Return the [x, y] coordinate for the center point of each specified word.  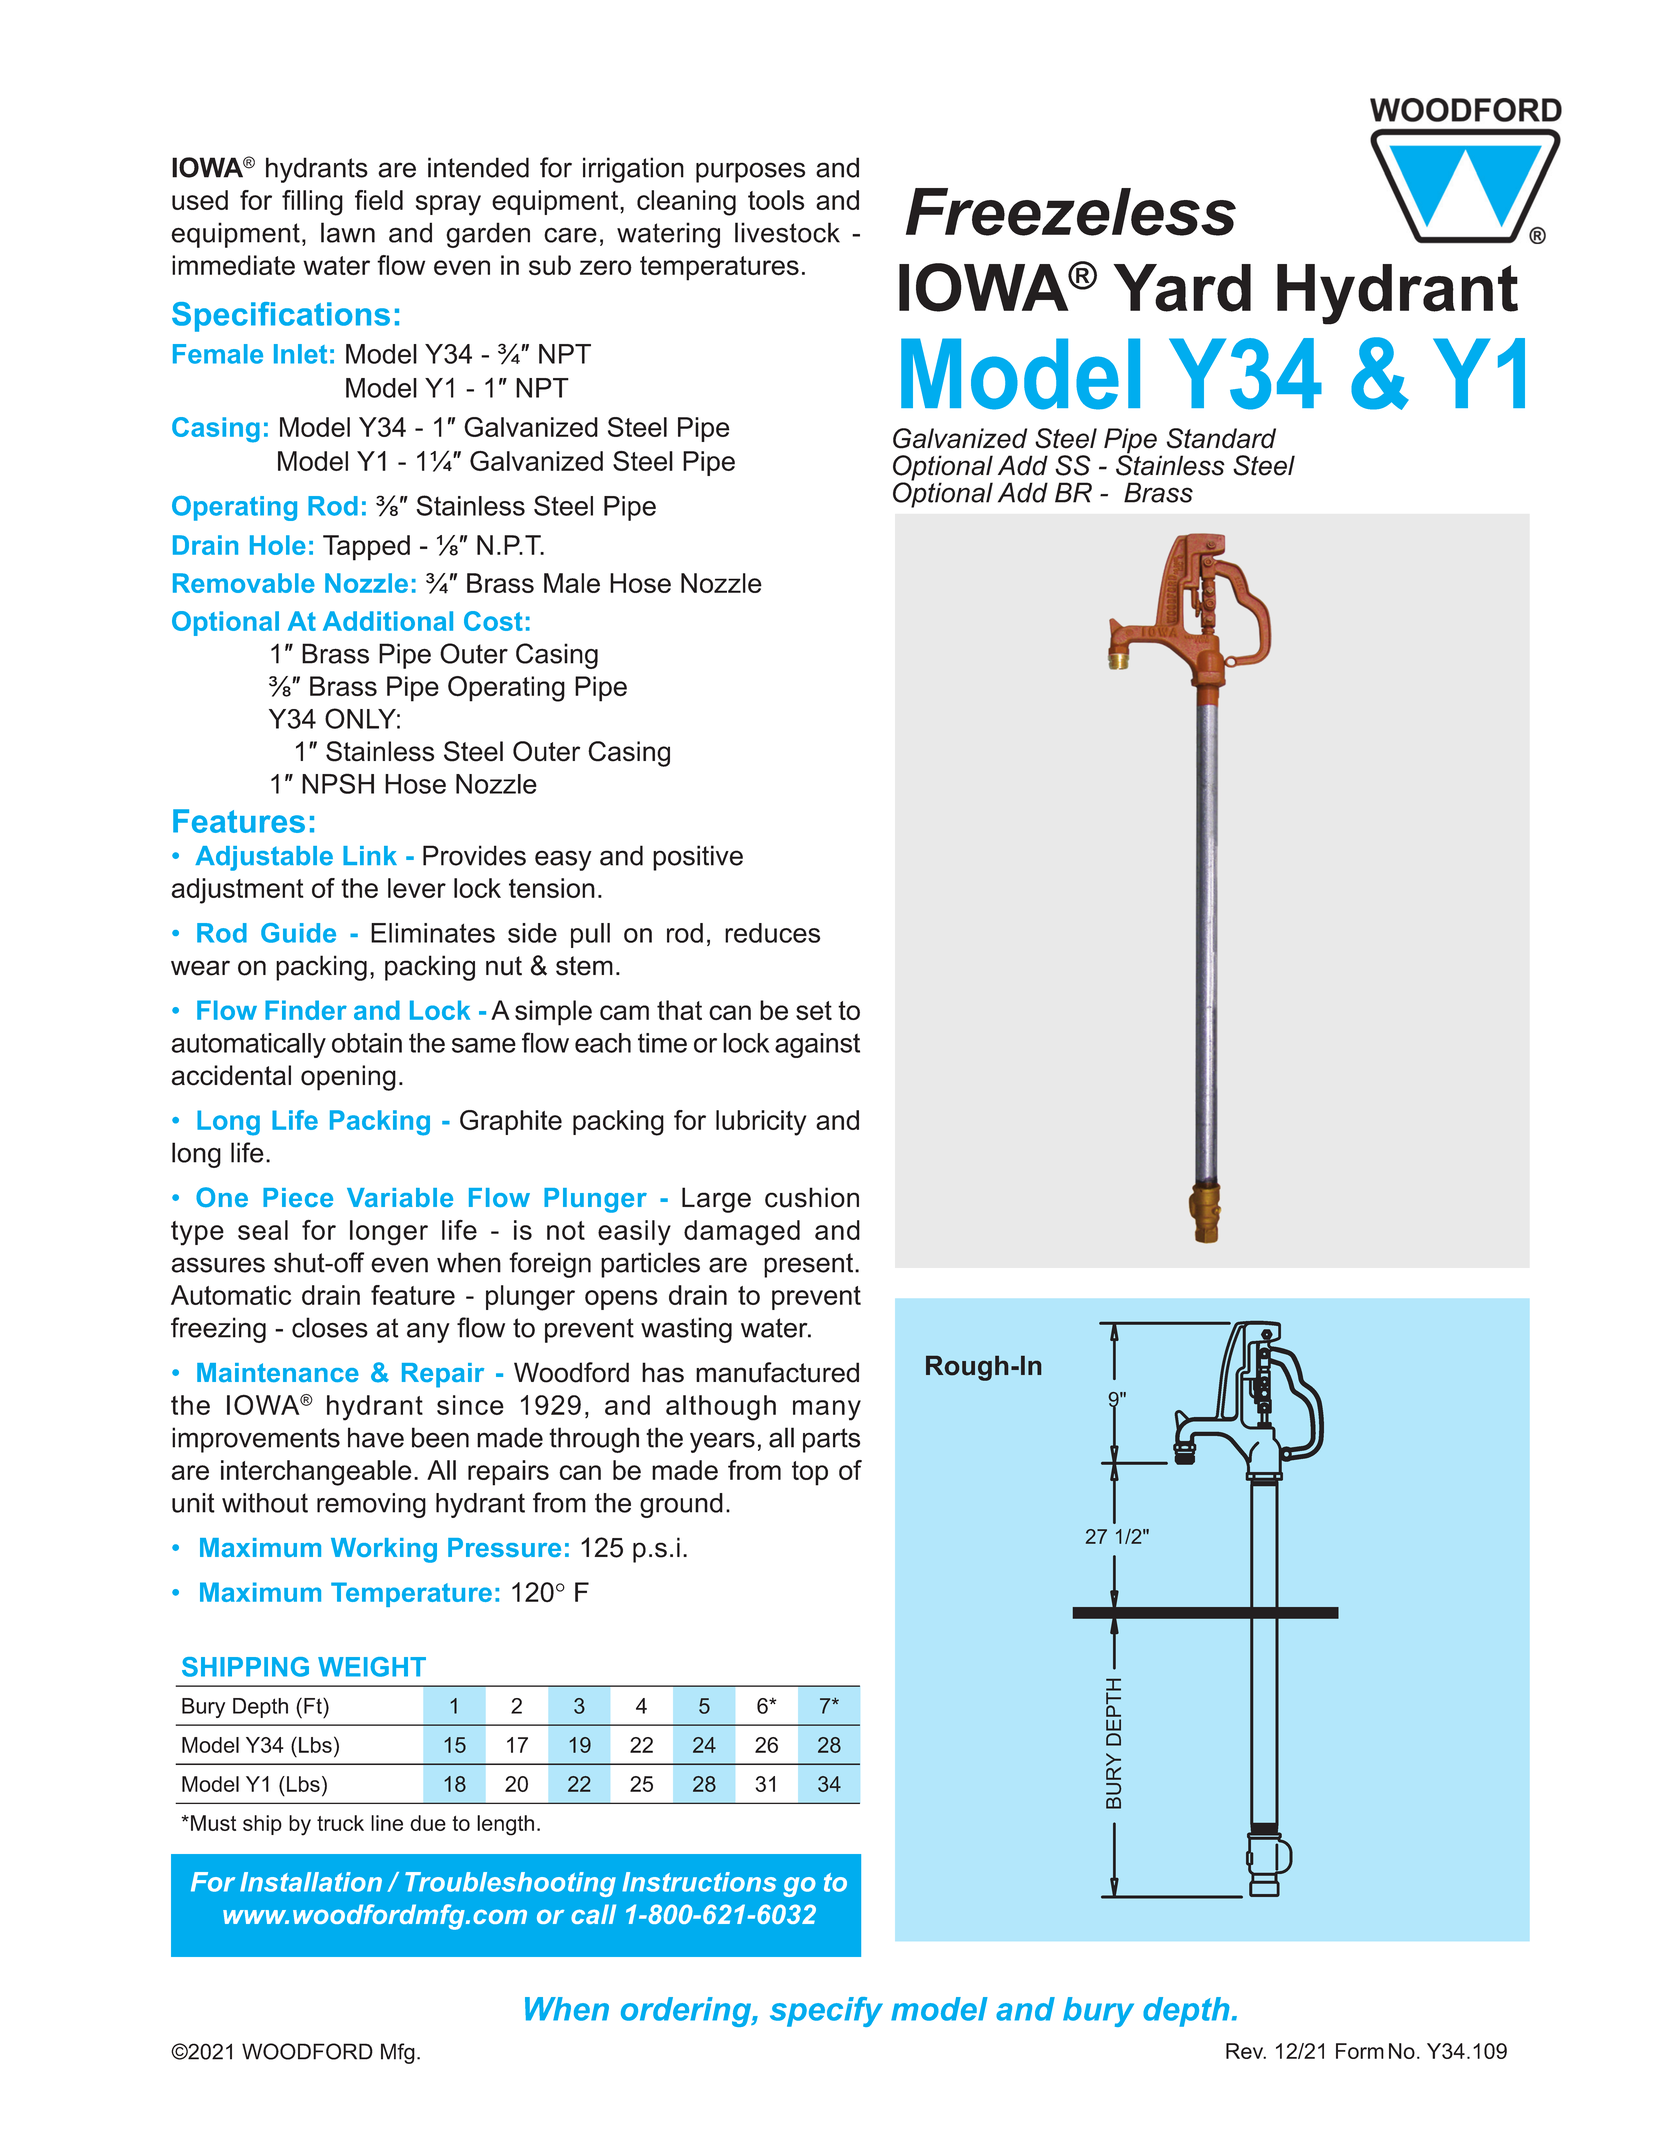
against [817, 1045]
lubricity [761, 1123]
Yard [1182, 288]
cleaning [686, 203]
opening [348, 1078]
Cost [493, 621]
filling [312, 203]
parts [831, 1440]
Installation [311, 1882]
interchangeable [316, 1473]
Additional [388, 621]
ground [681, 1505]
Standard [1221, 438]
